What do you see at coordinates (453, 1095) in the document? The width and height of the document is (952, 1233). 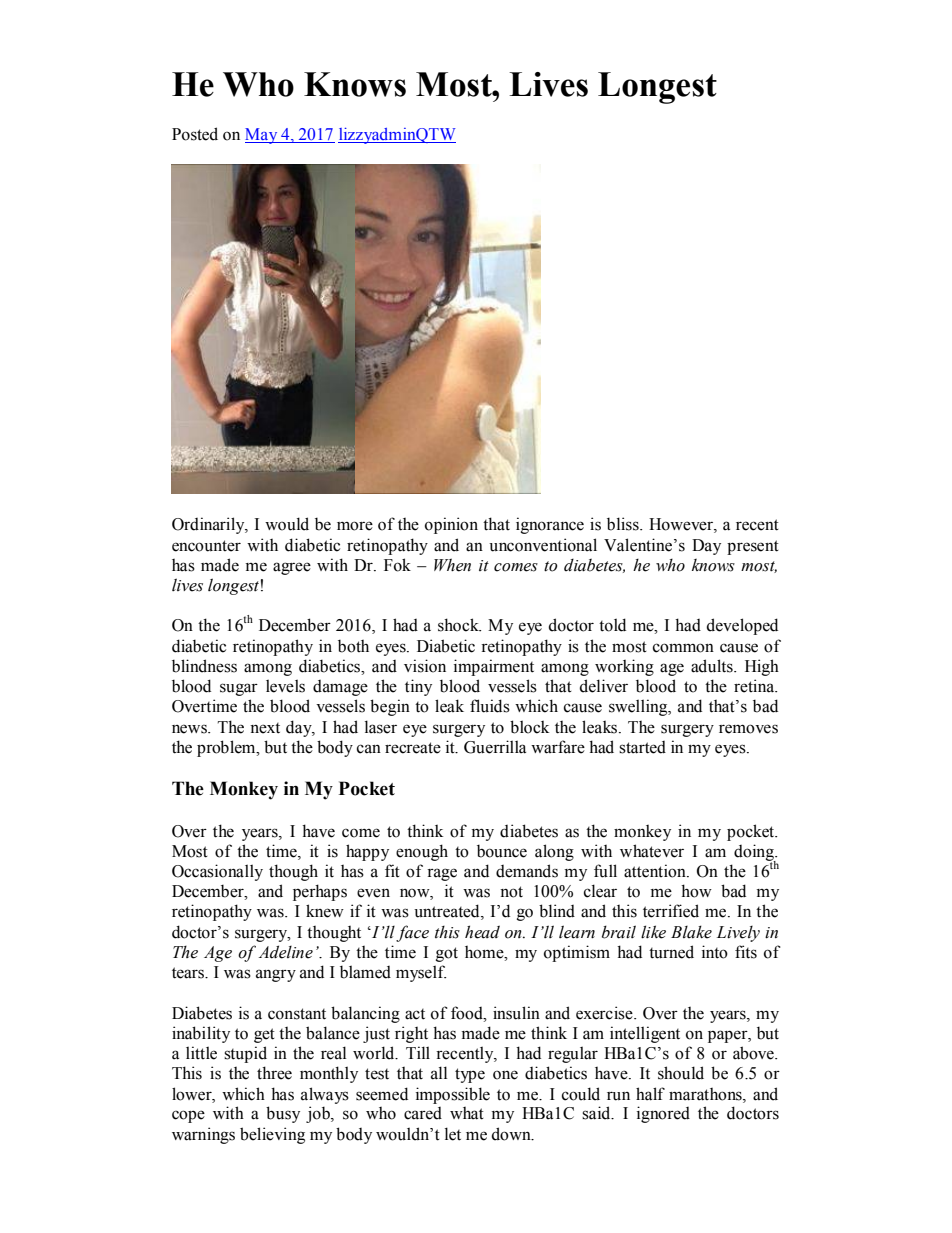 I see `impossible` at bounding box center [453, 1095].
